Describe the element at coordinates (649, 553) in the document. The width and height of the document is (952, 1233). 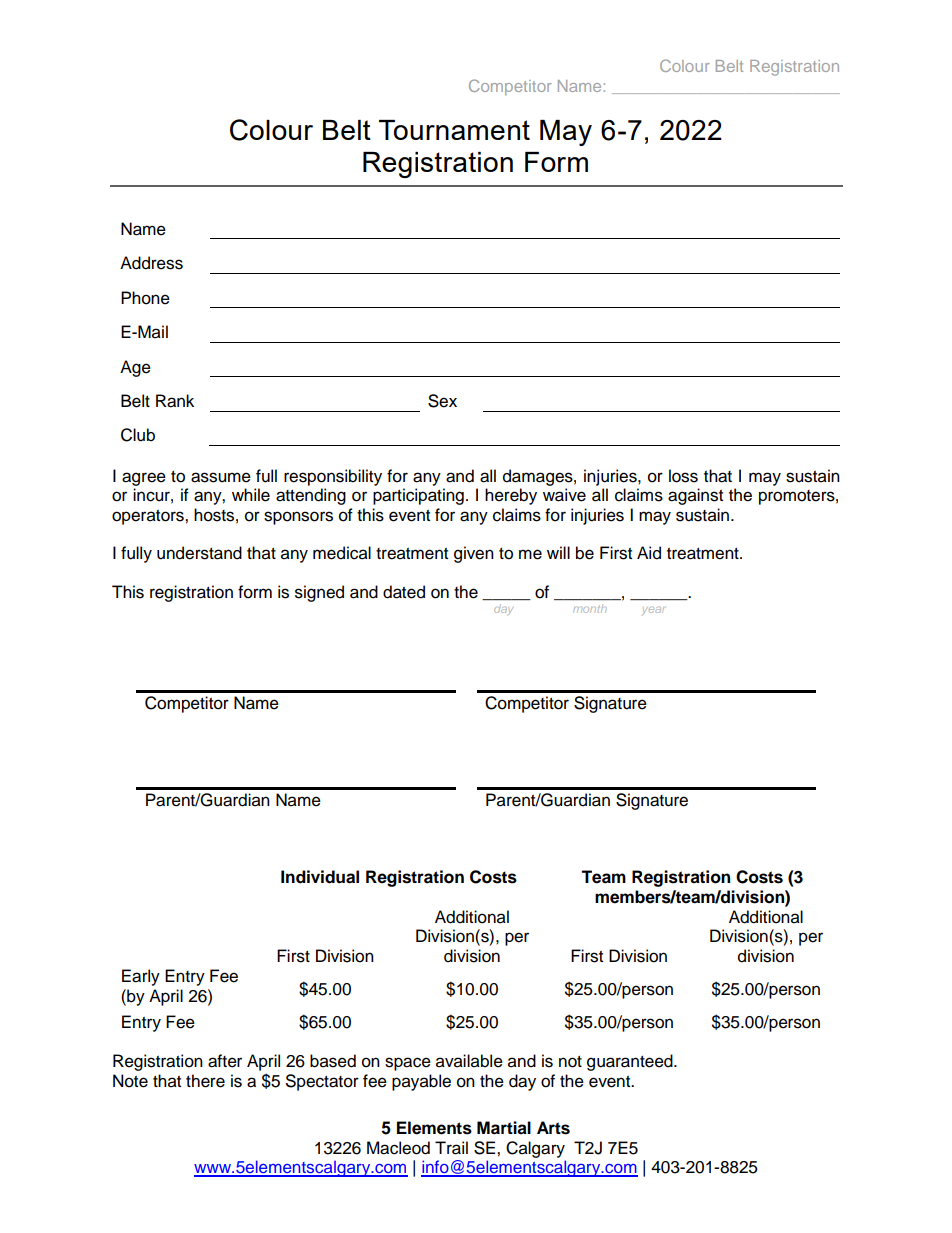
I see `Aid` at that location.
